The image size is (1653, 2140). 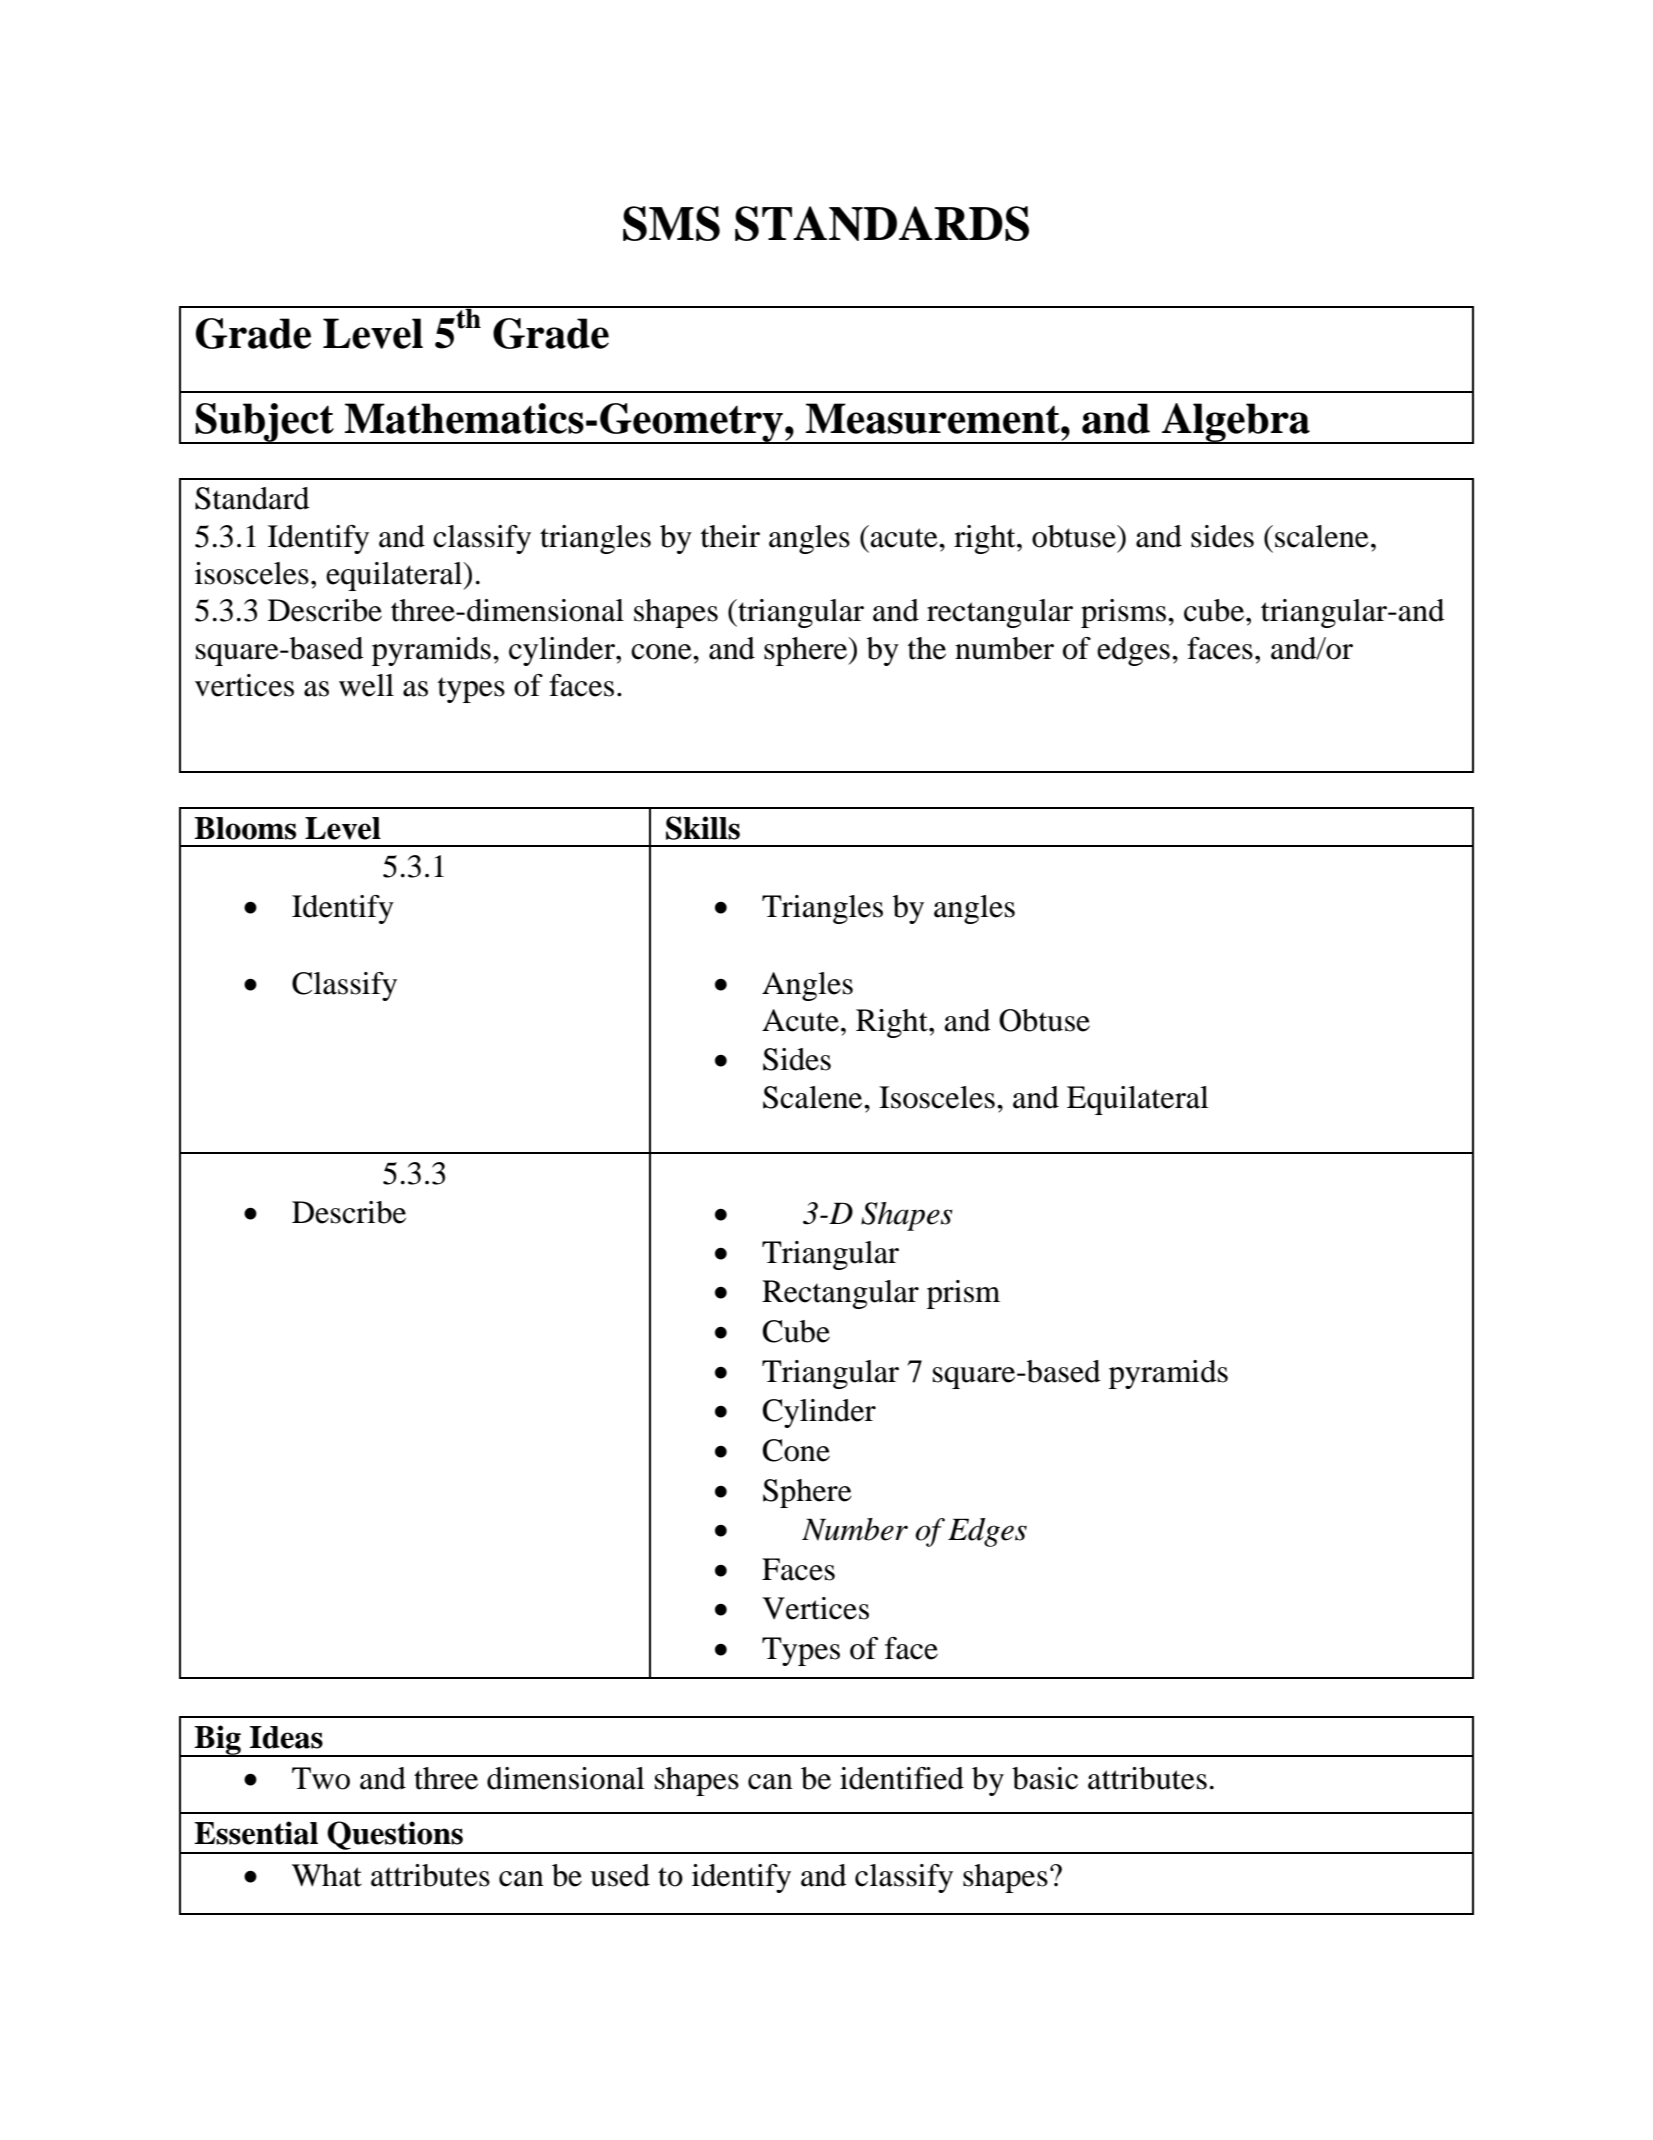 I want to click on Skills, so click(x=703, y=828).
